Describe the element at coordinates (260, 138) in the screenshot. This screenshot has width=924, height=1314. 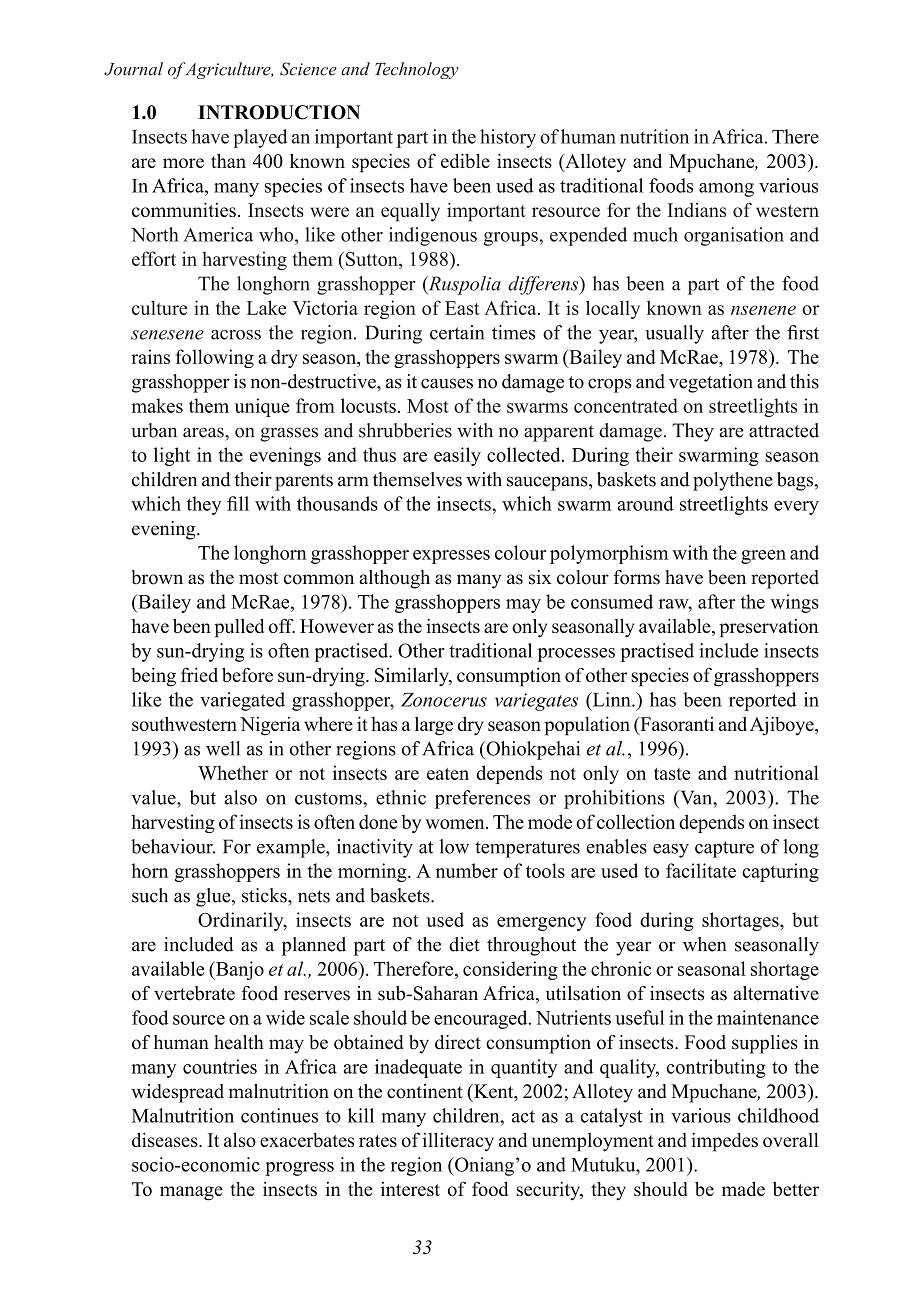
I see `played` at that location.
